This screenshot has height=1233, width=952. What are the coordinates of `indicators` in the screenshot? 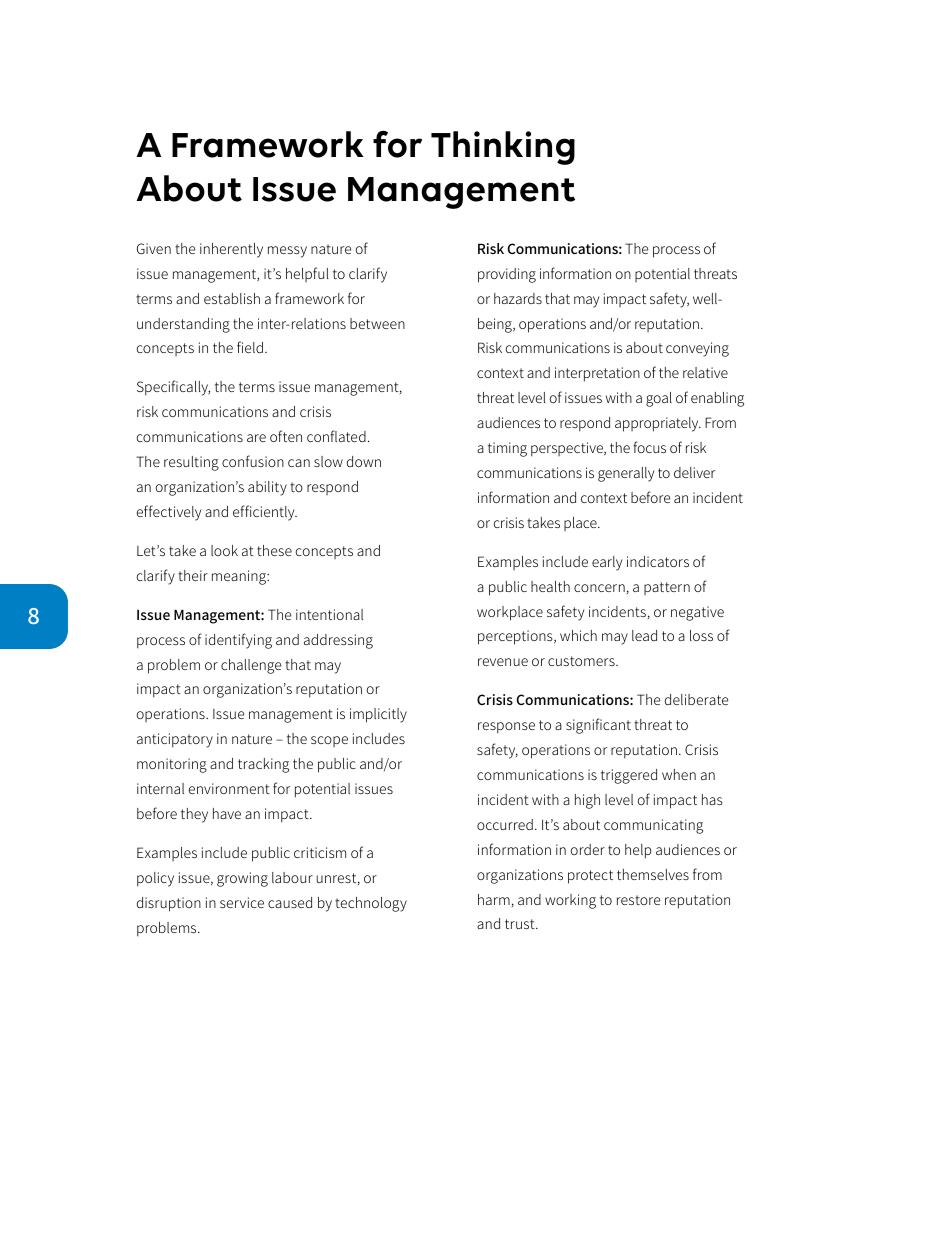 It's located at (658, 561).
